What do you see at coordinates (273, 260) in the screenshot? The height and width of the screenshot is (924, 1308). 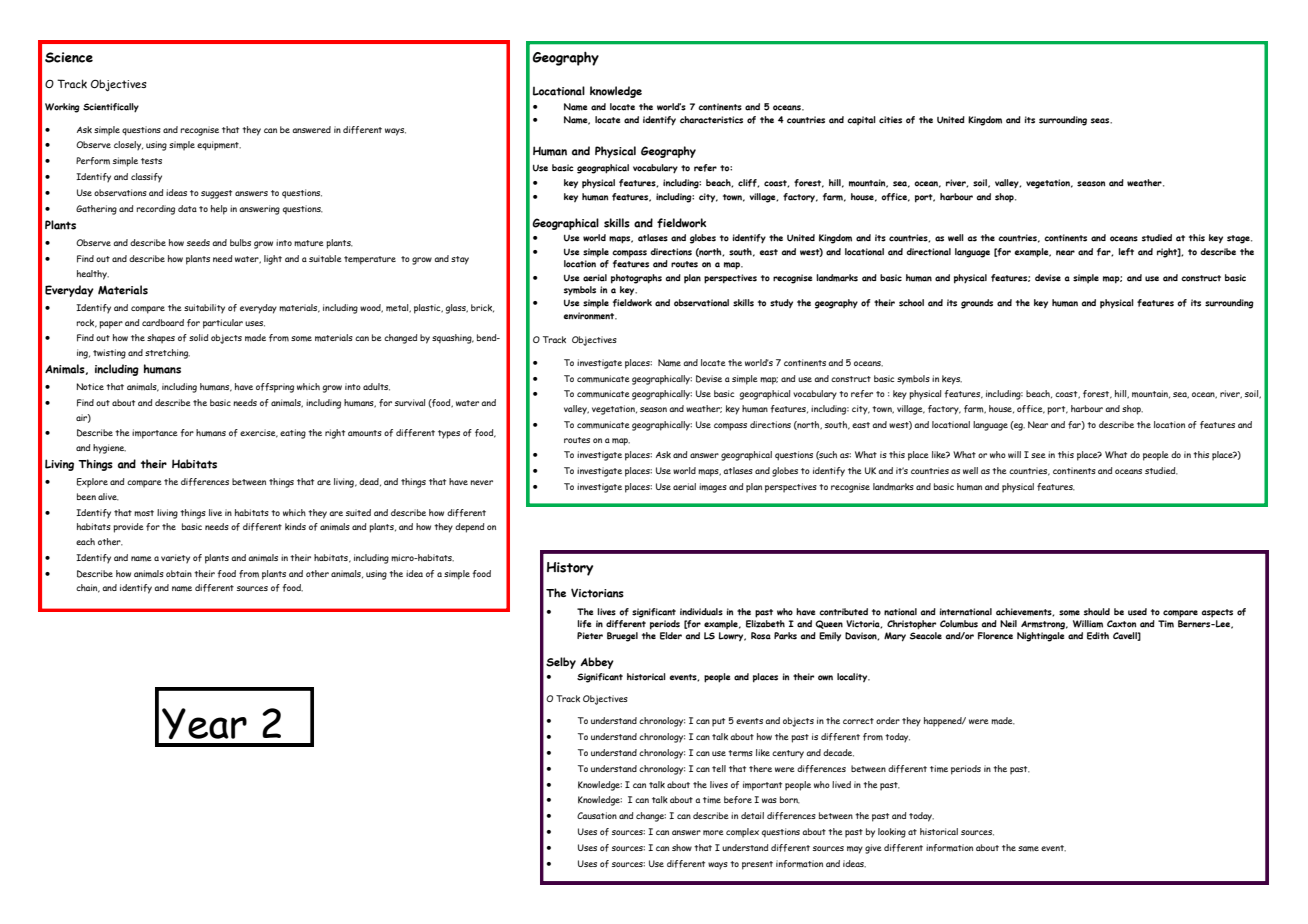 I see `light` at bounding box center [273, 260].
